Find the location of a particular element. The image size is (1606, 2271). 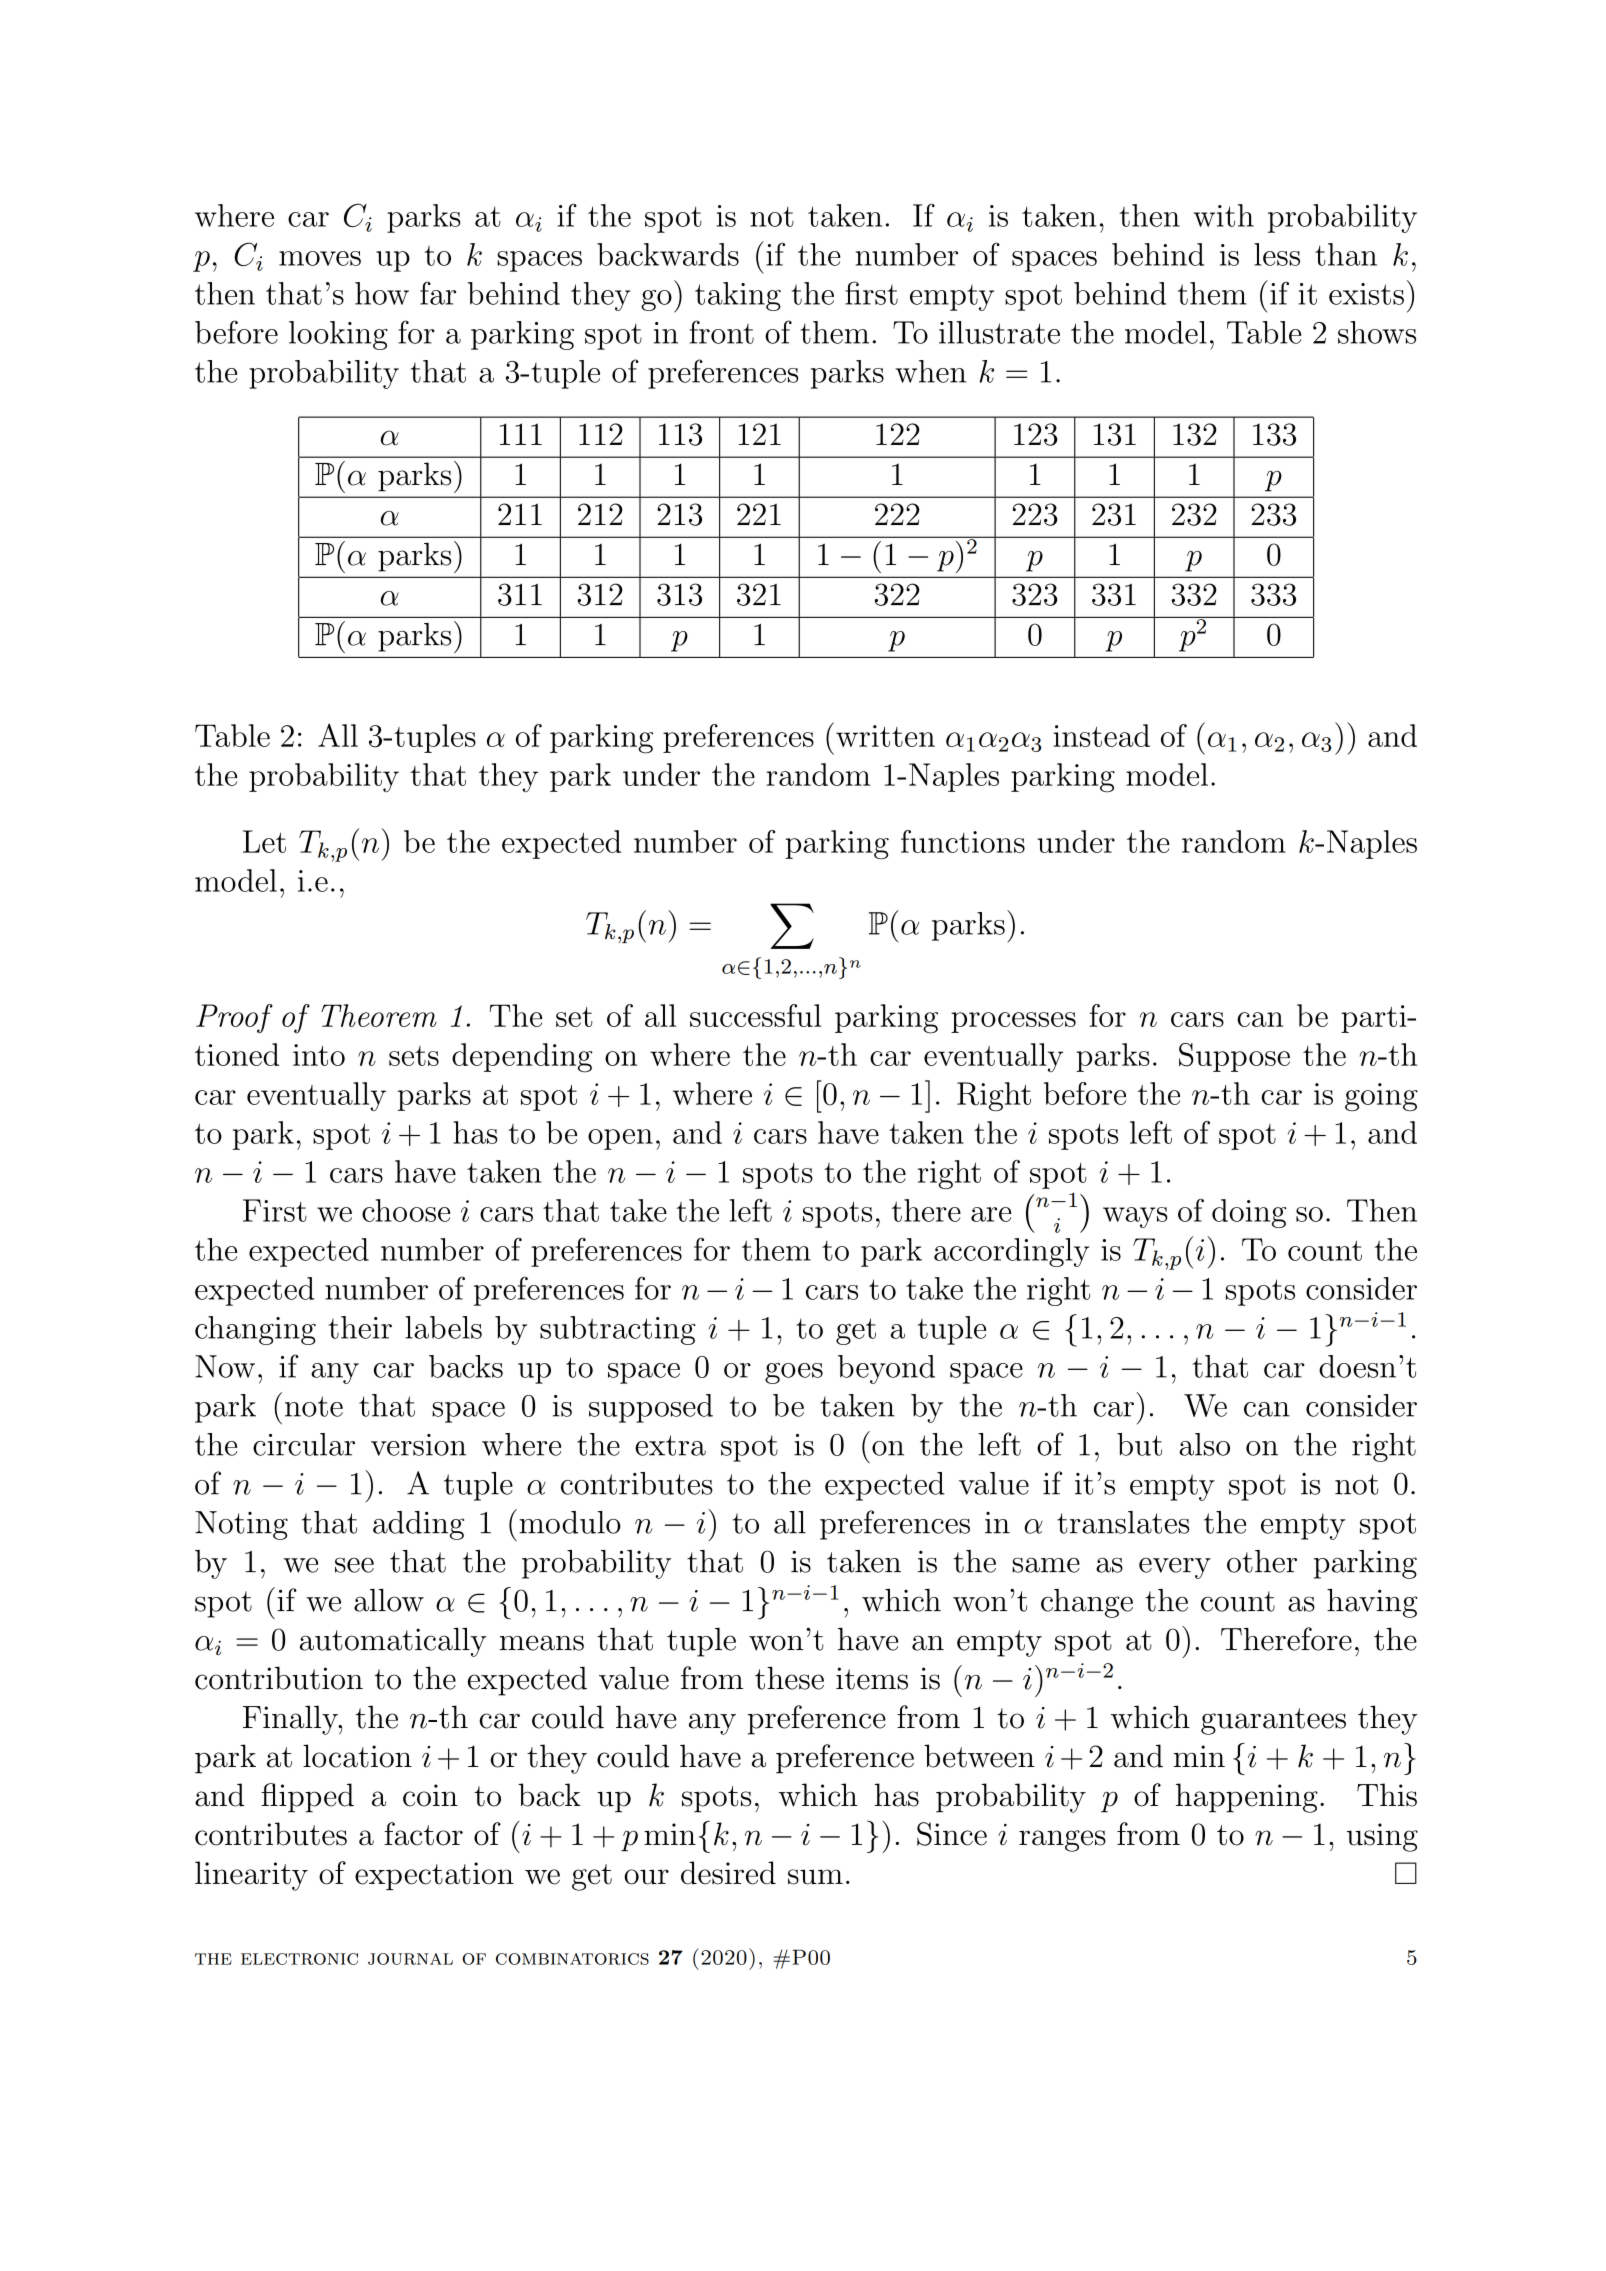

taking is located at coordinates (738, 296).
